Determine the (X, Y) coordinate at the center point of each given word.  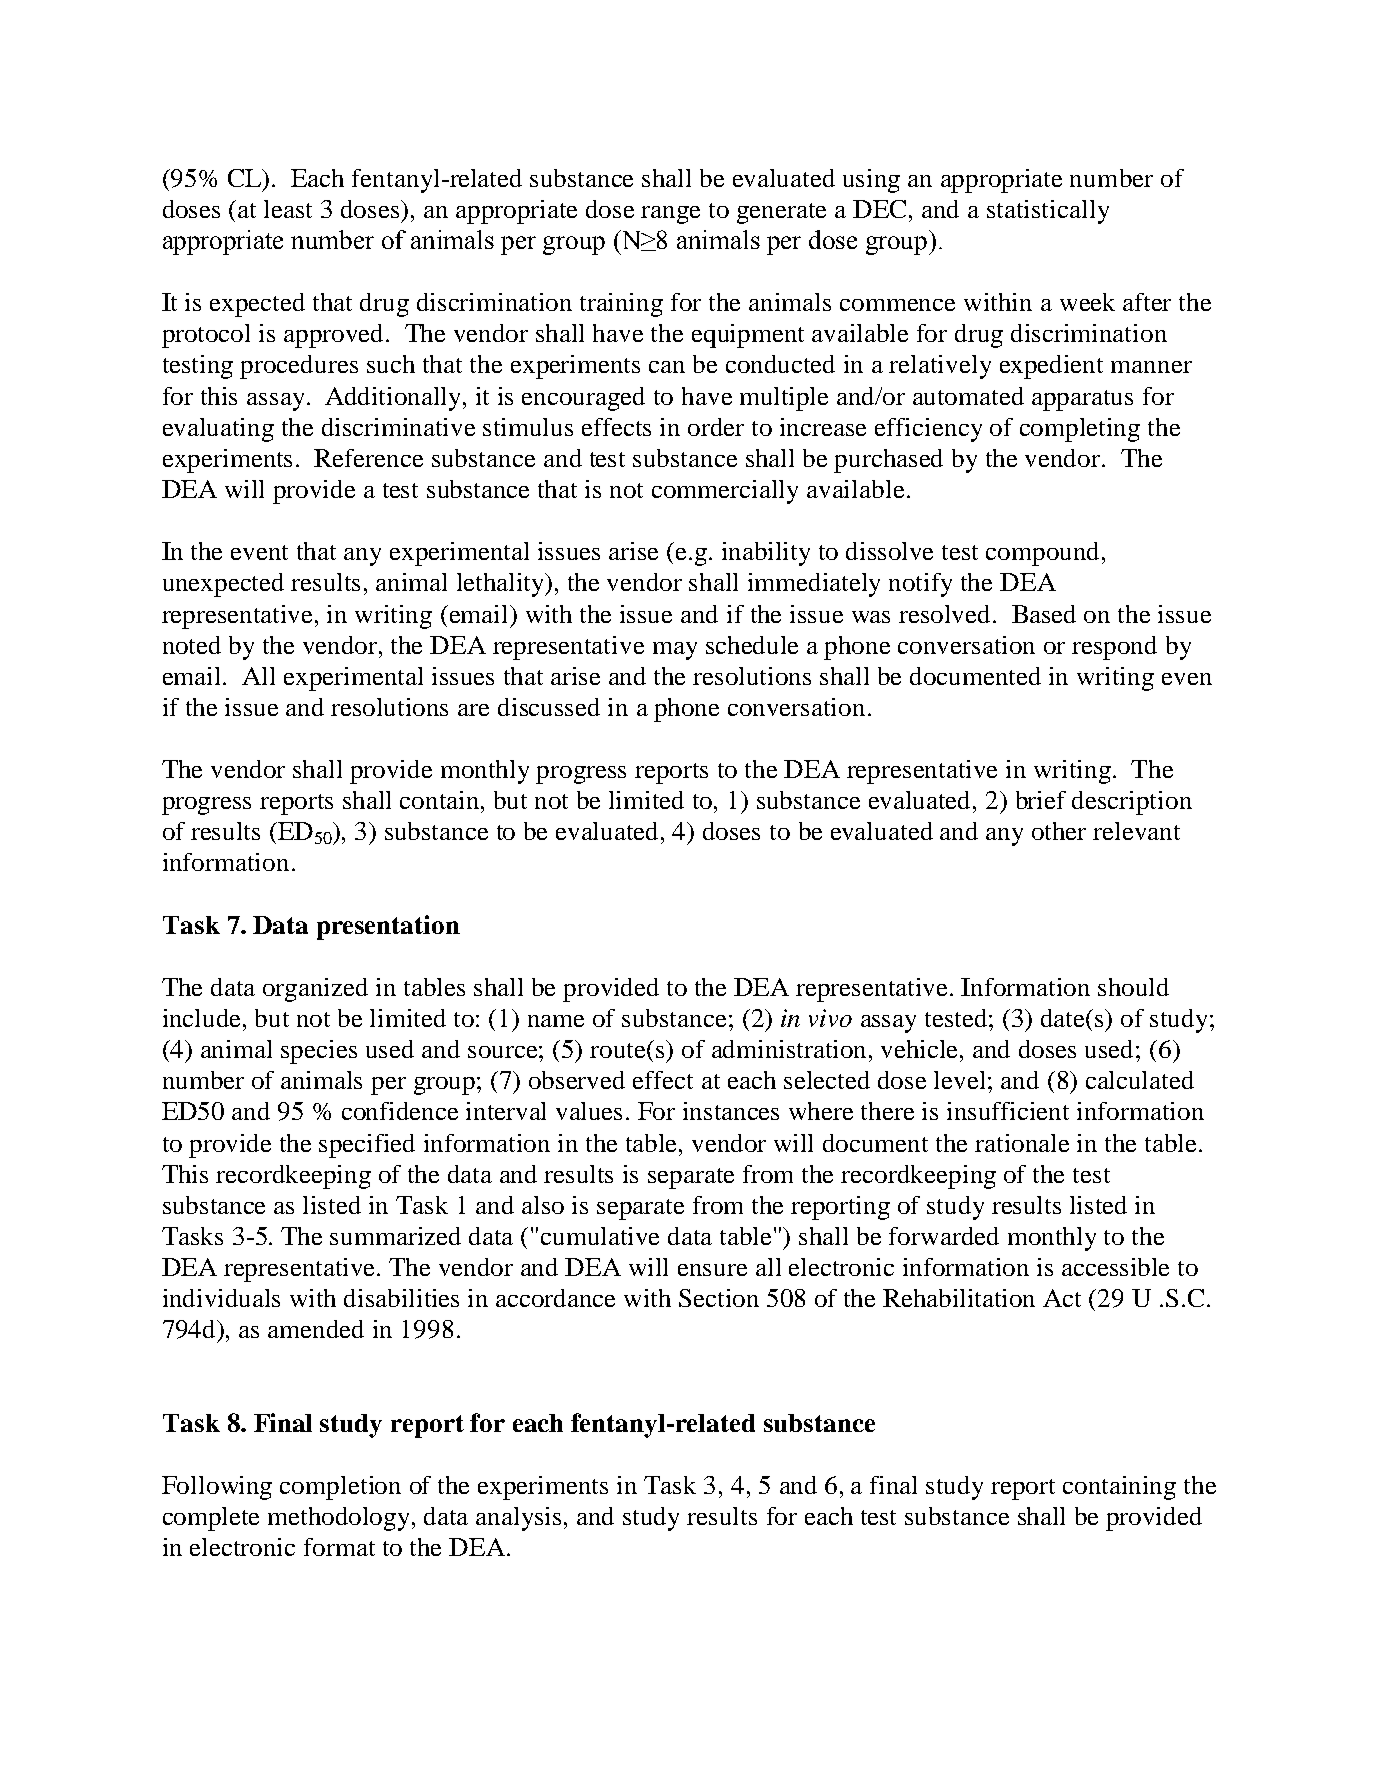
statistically (1048, 212)
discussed (549, 707)
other (1059, 831)
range (670, 215)
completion (340, 1488)
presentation (388, 927)
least (288, 209)
